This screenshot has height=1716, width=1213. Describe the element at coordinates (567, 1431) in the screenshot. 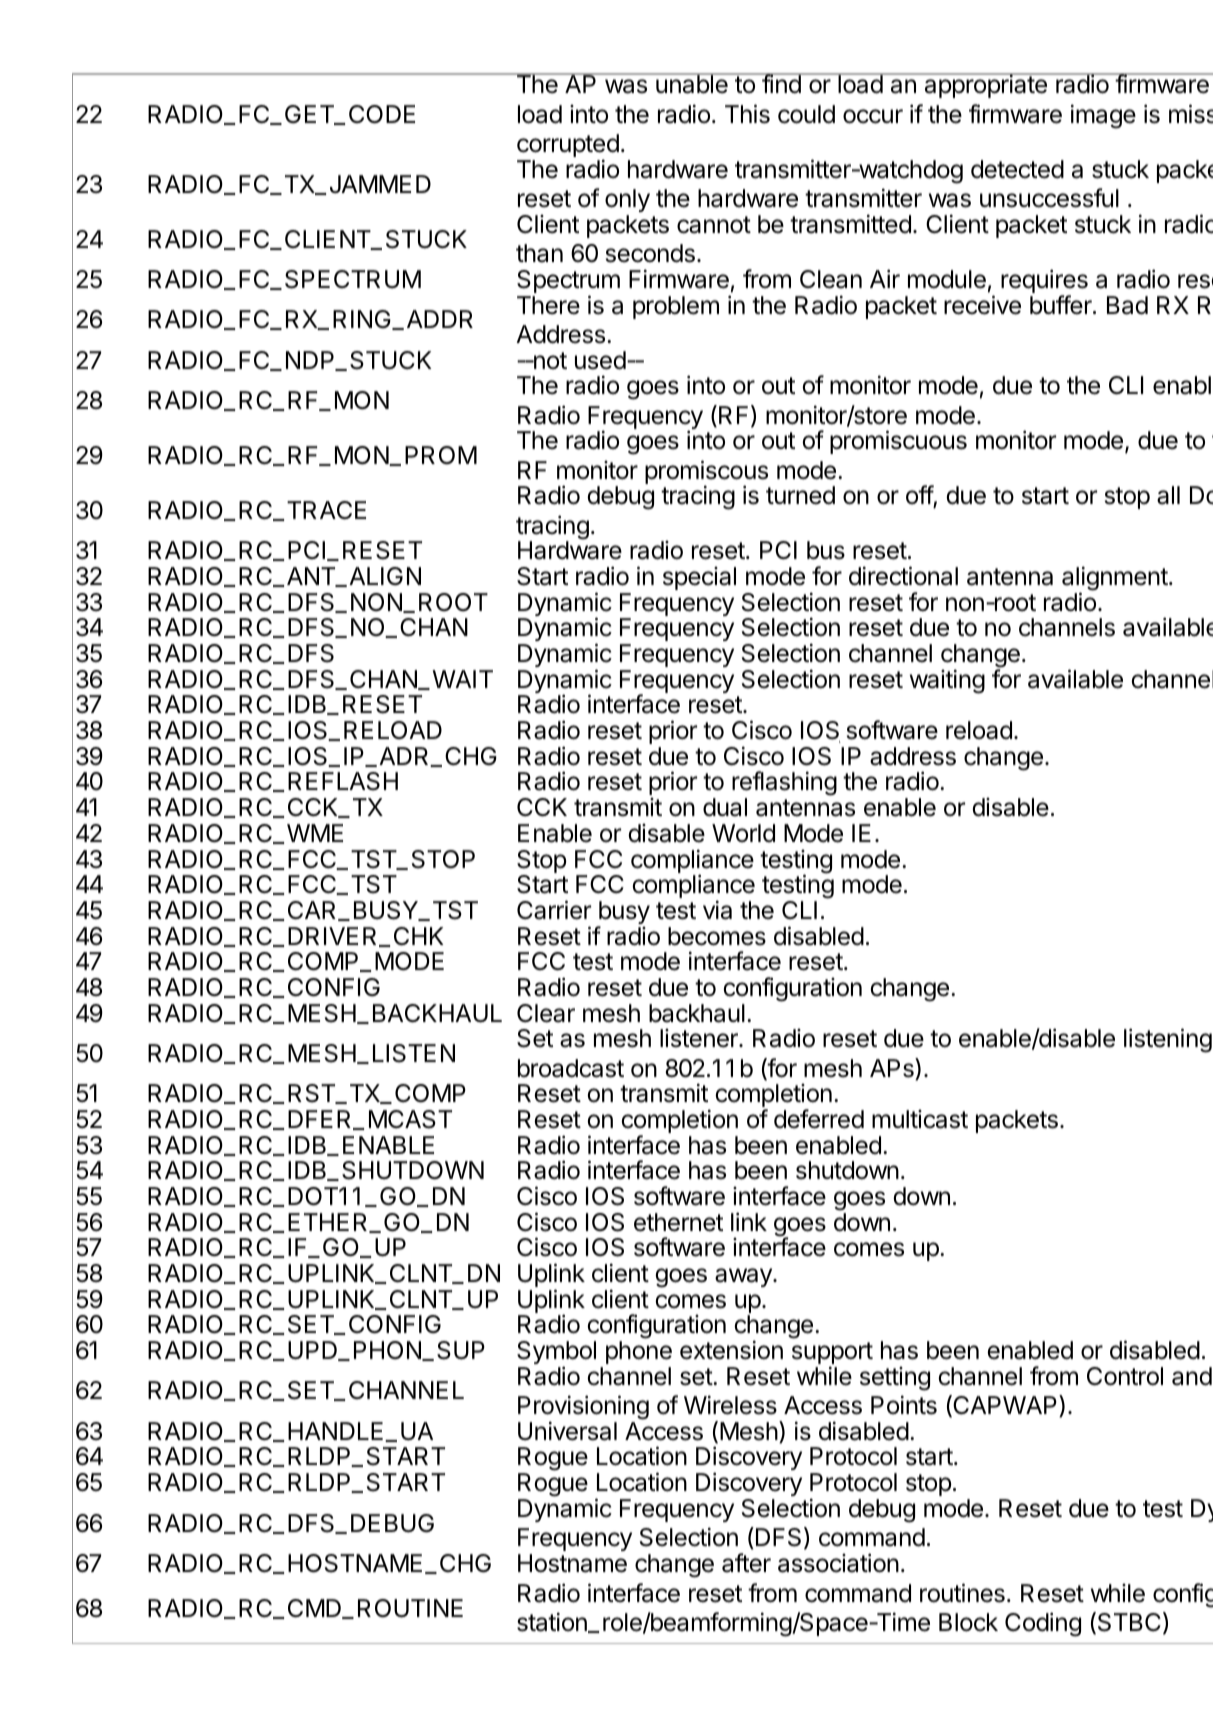

I see `Universal` at that location.
